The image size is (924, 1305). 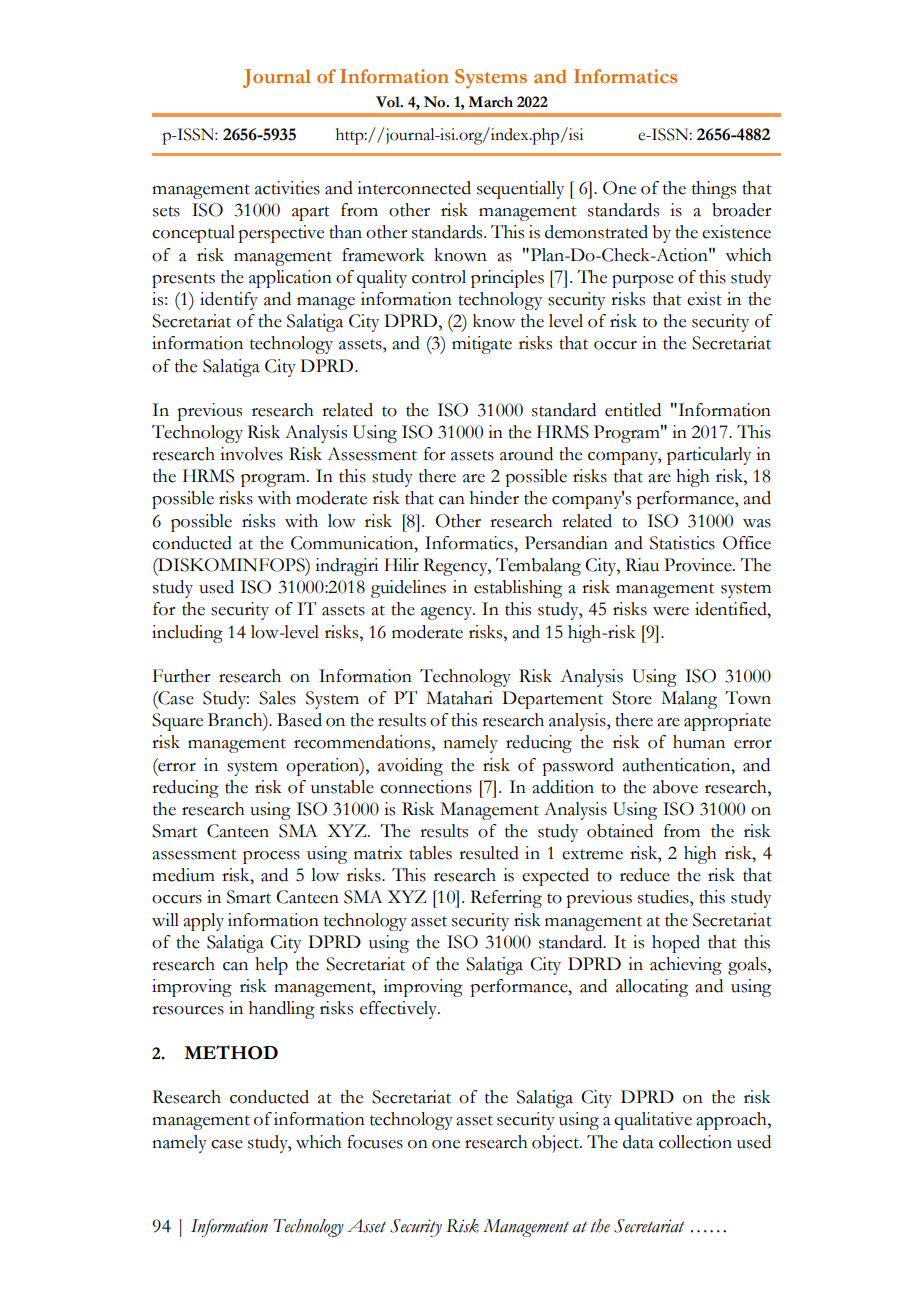 I want to click on studies, so click(x=664, y=897).
